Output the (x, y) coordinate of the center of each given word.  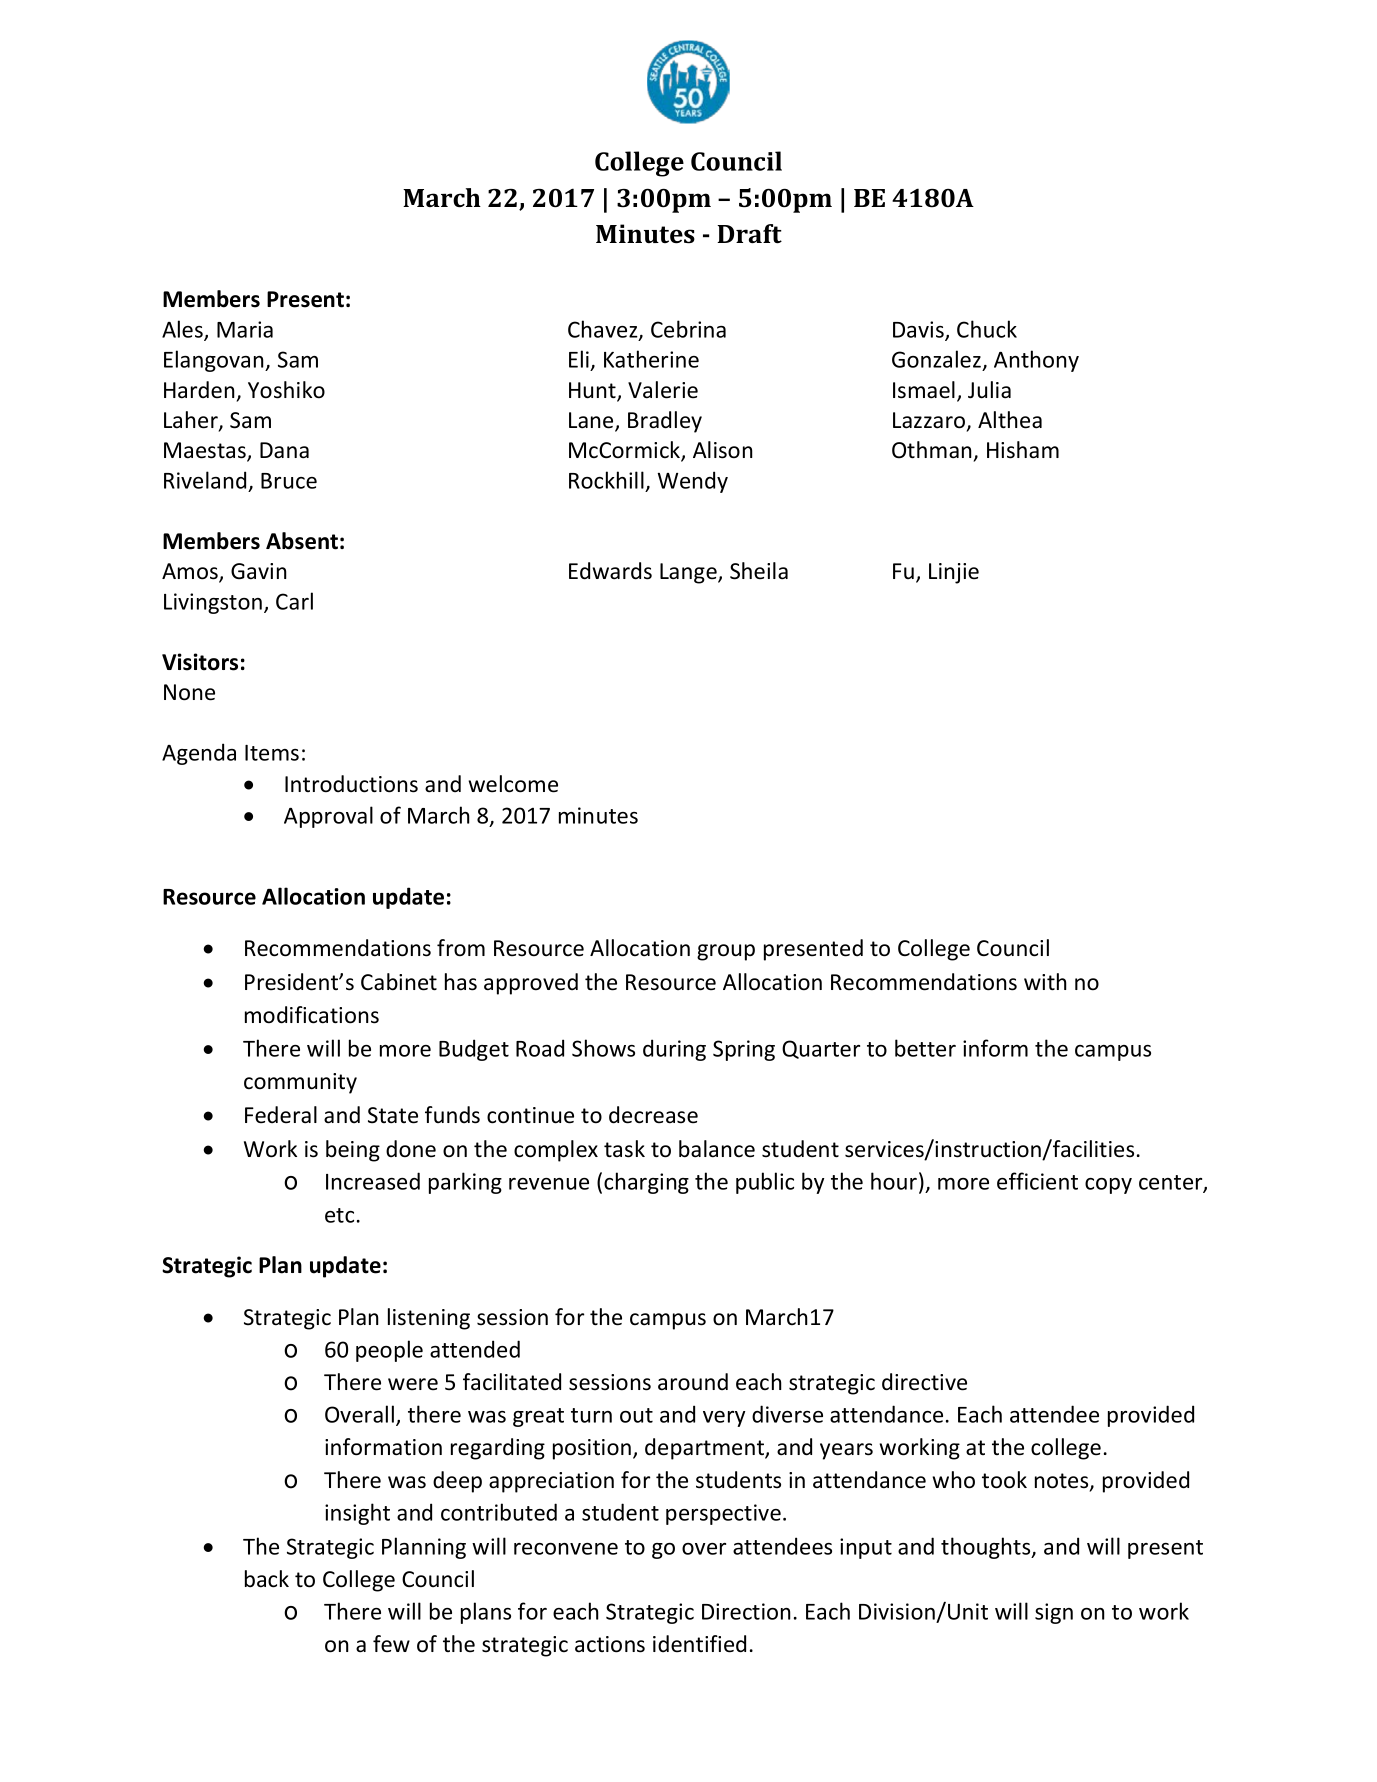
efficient (1037, 1181)
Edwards (610, 571)
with (1045, 981)
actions (610, 1644)
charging (646, 1183)
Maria (245, 329)
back (267, 1579)
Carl (294, 601)
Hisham (1023, 450)
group (726, 952)
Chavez (604, 330)
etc (339, 1215)
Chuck (987, 329)
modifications (312, 1015)
